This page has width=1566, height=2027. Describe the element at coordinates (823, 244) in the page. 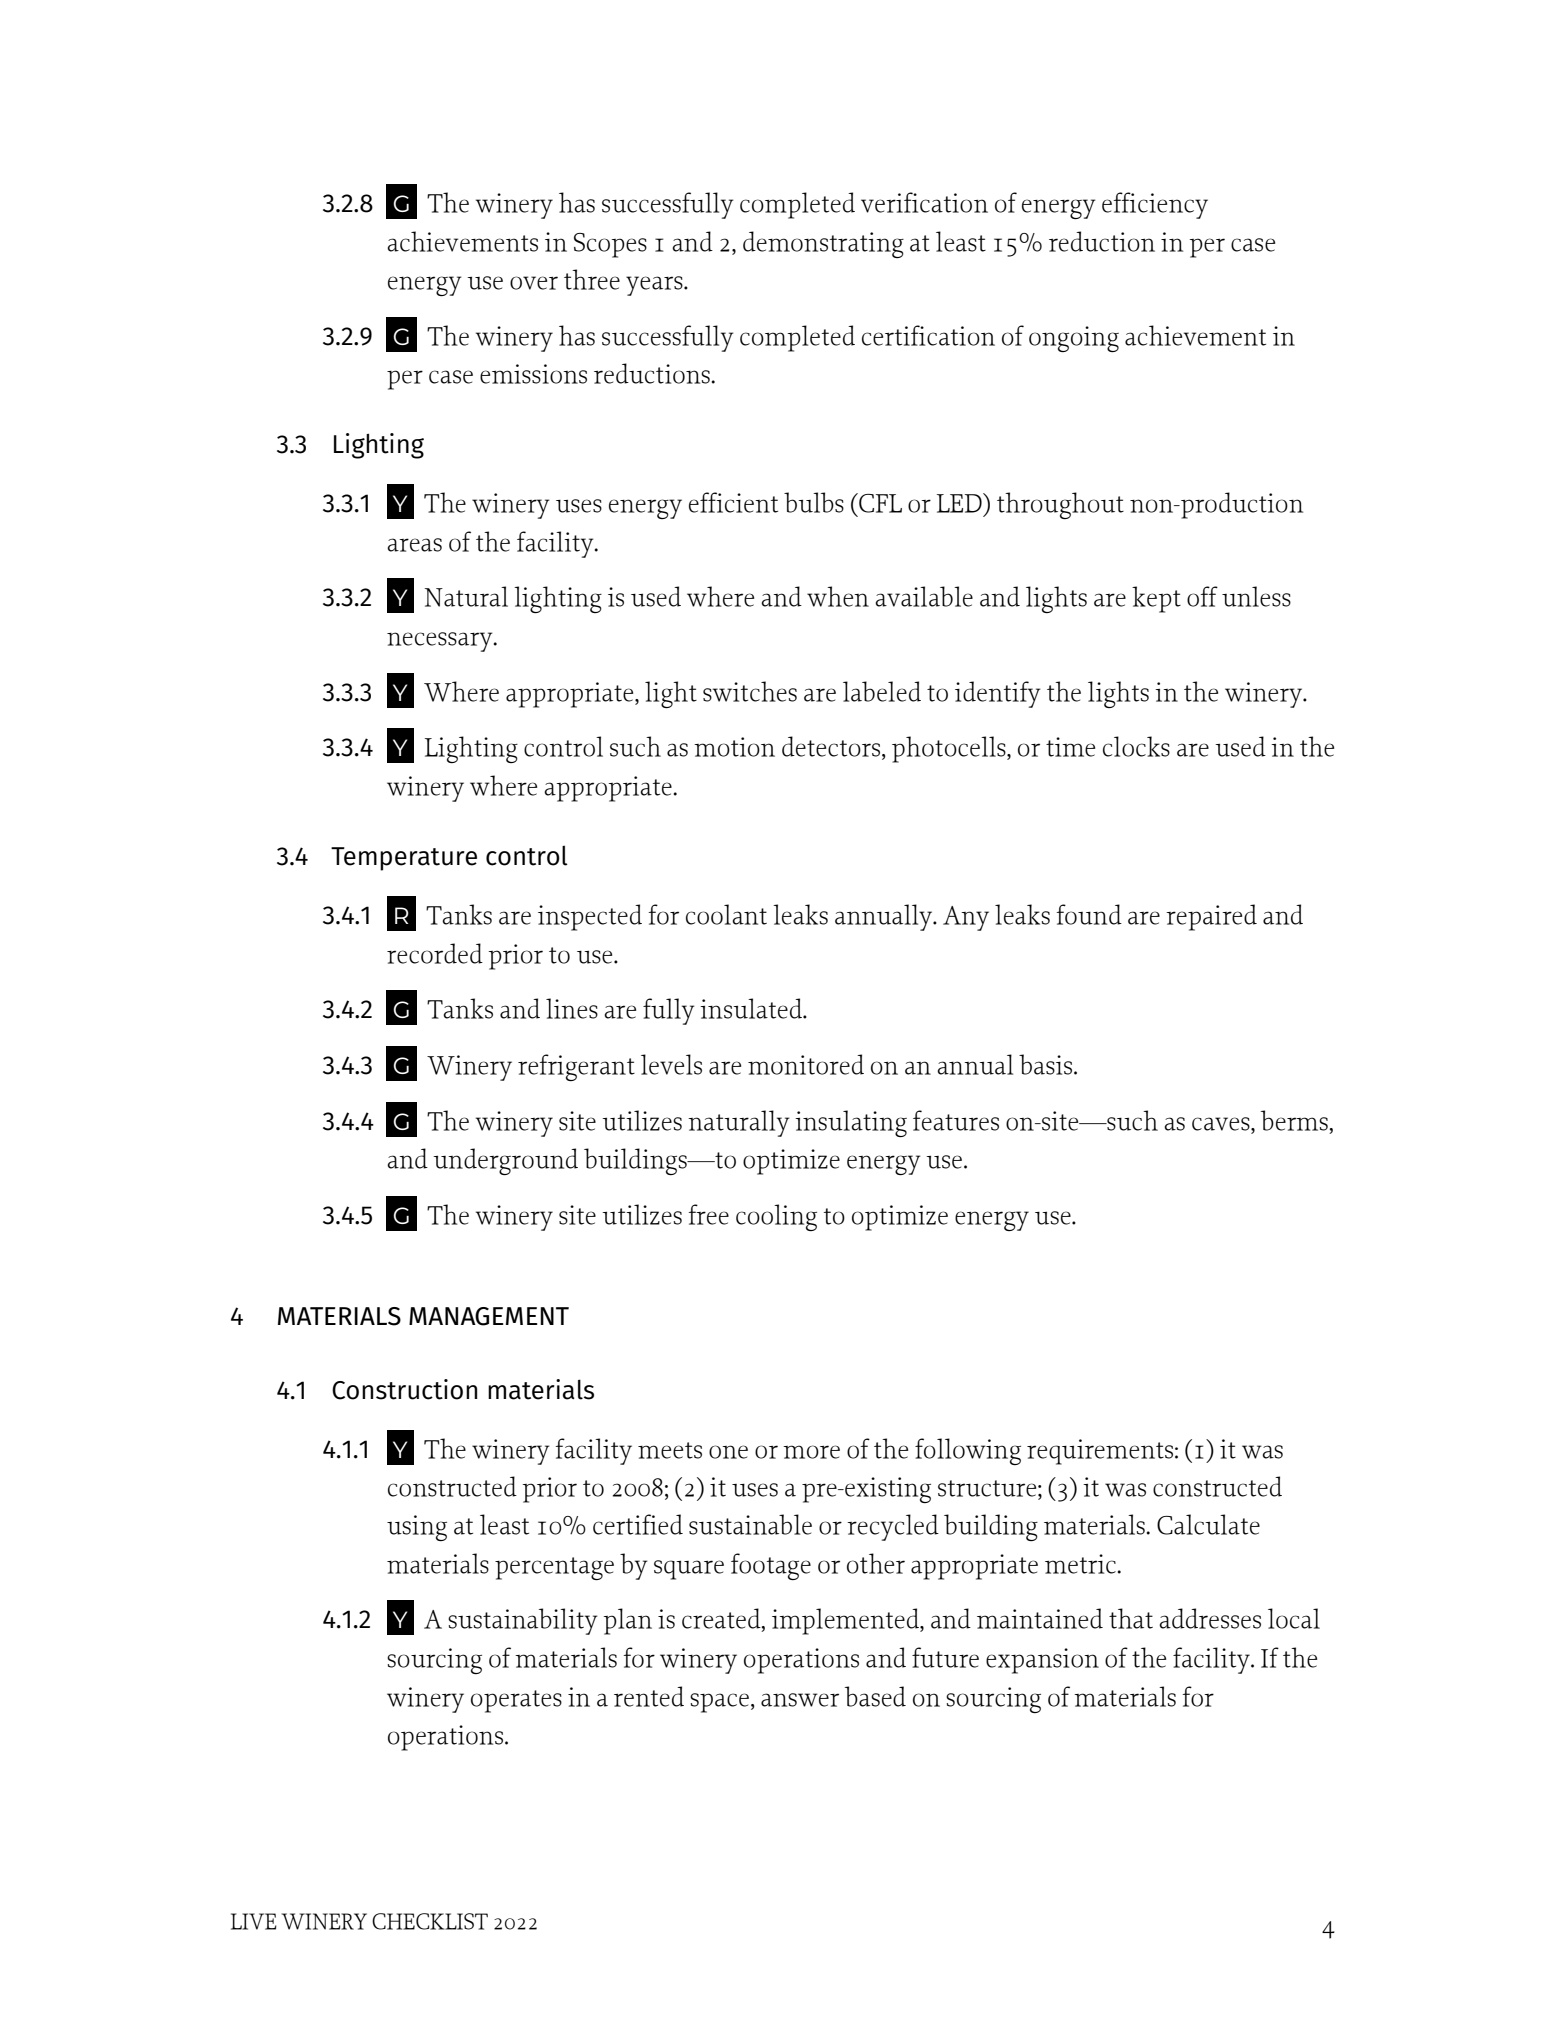

I see `demonstrating` at that location.
